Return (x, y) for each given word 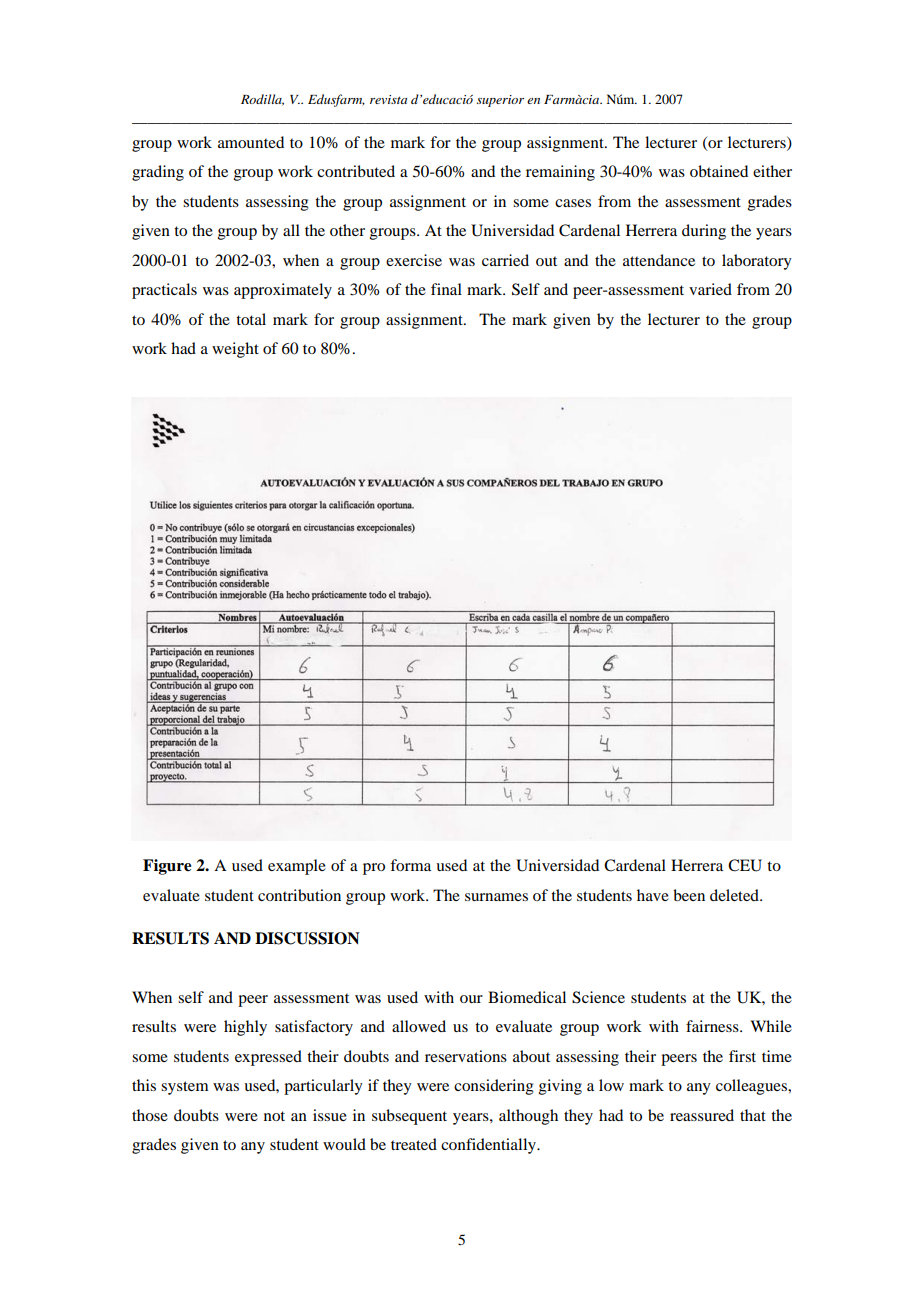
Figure (167, 867)
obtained (719, 171)
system (184, 1088)
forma (410, 865)
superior (500, 101)
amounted (251, 142)
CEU (745, 865)
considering (494, 1087)
